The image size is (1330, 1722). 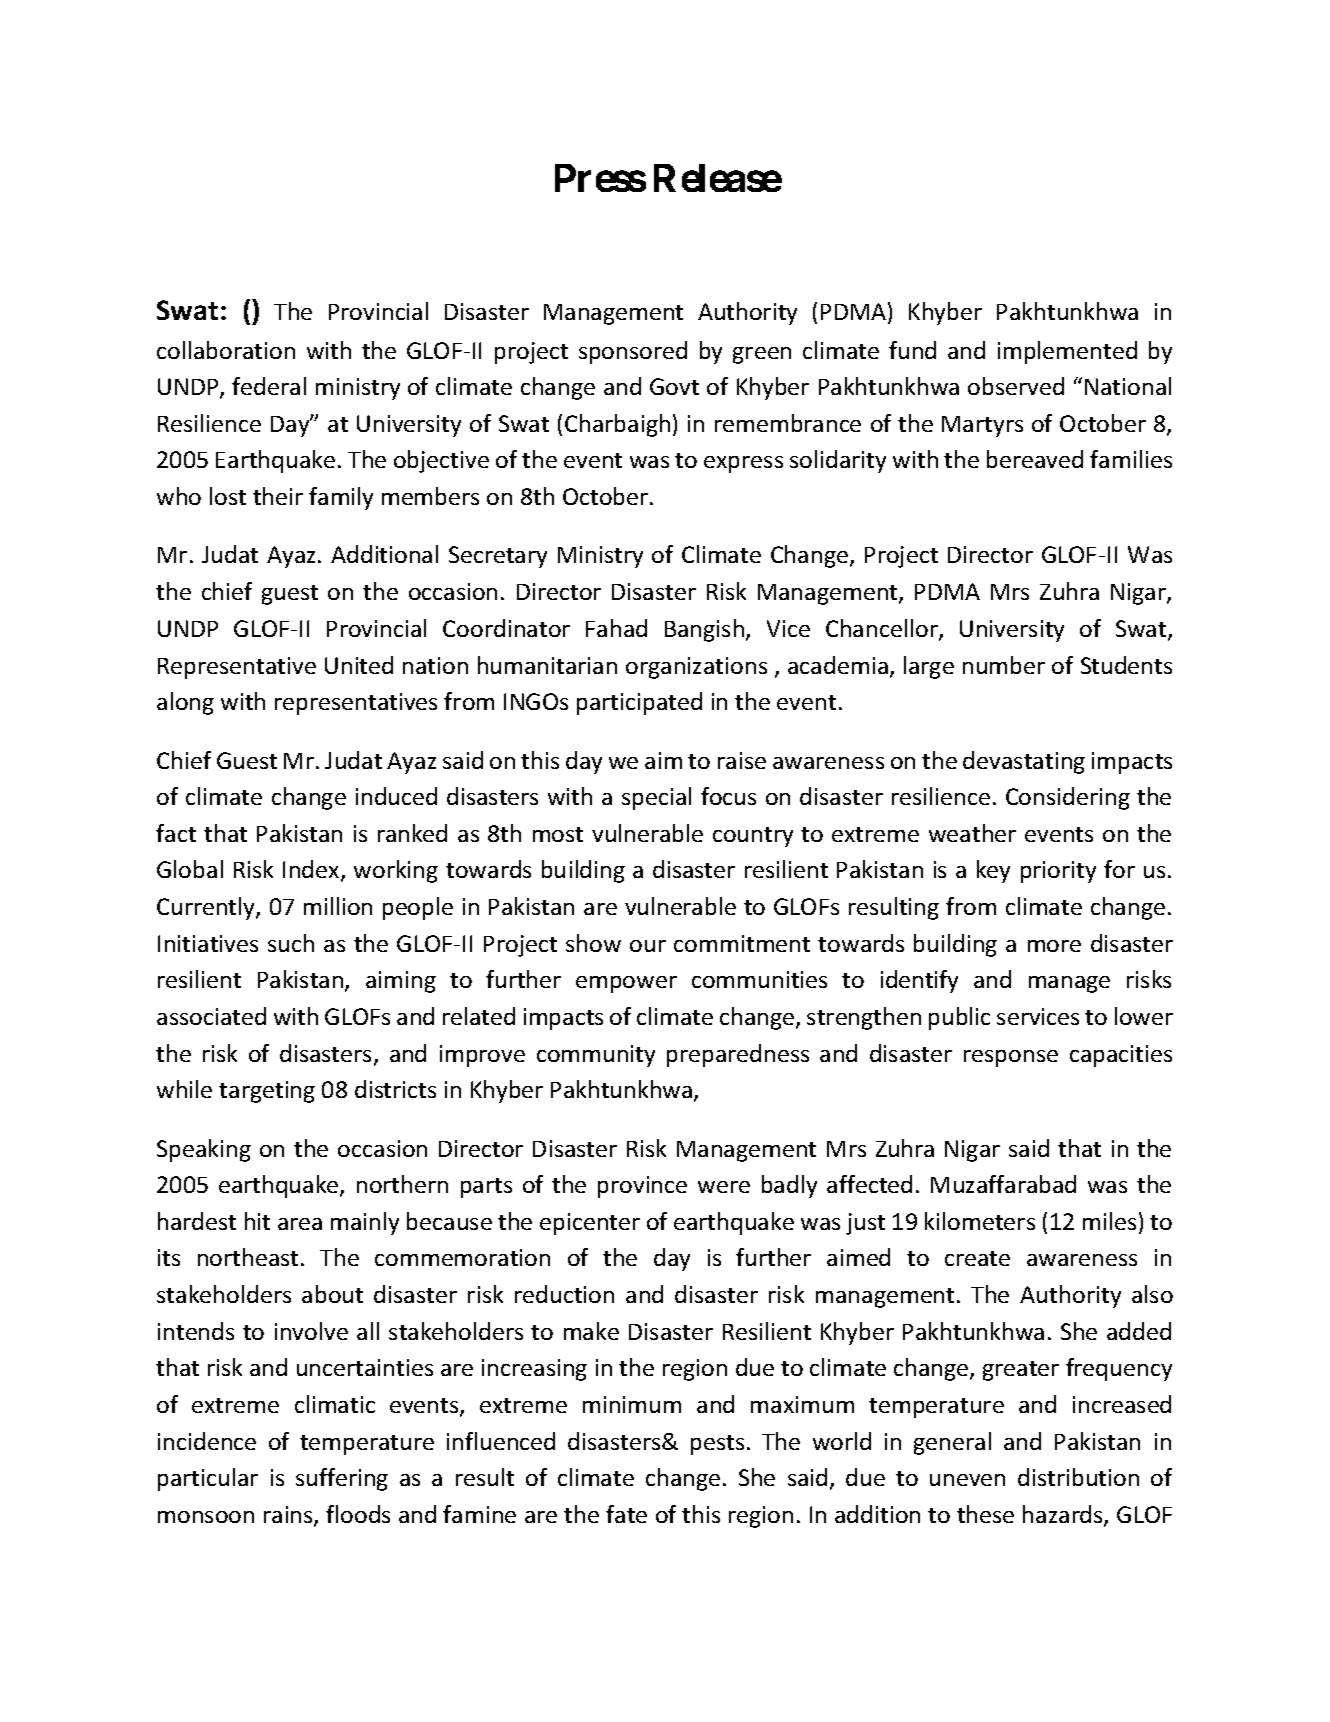 What do you see at coordinates (626, 1514) in the screenshot?
I see `fate` at bounding box center [626, 1514].
